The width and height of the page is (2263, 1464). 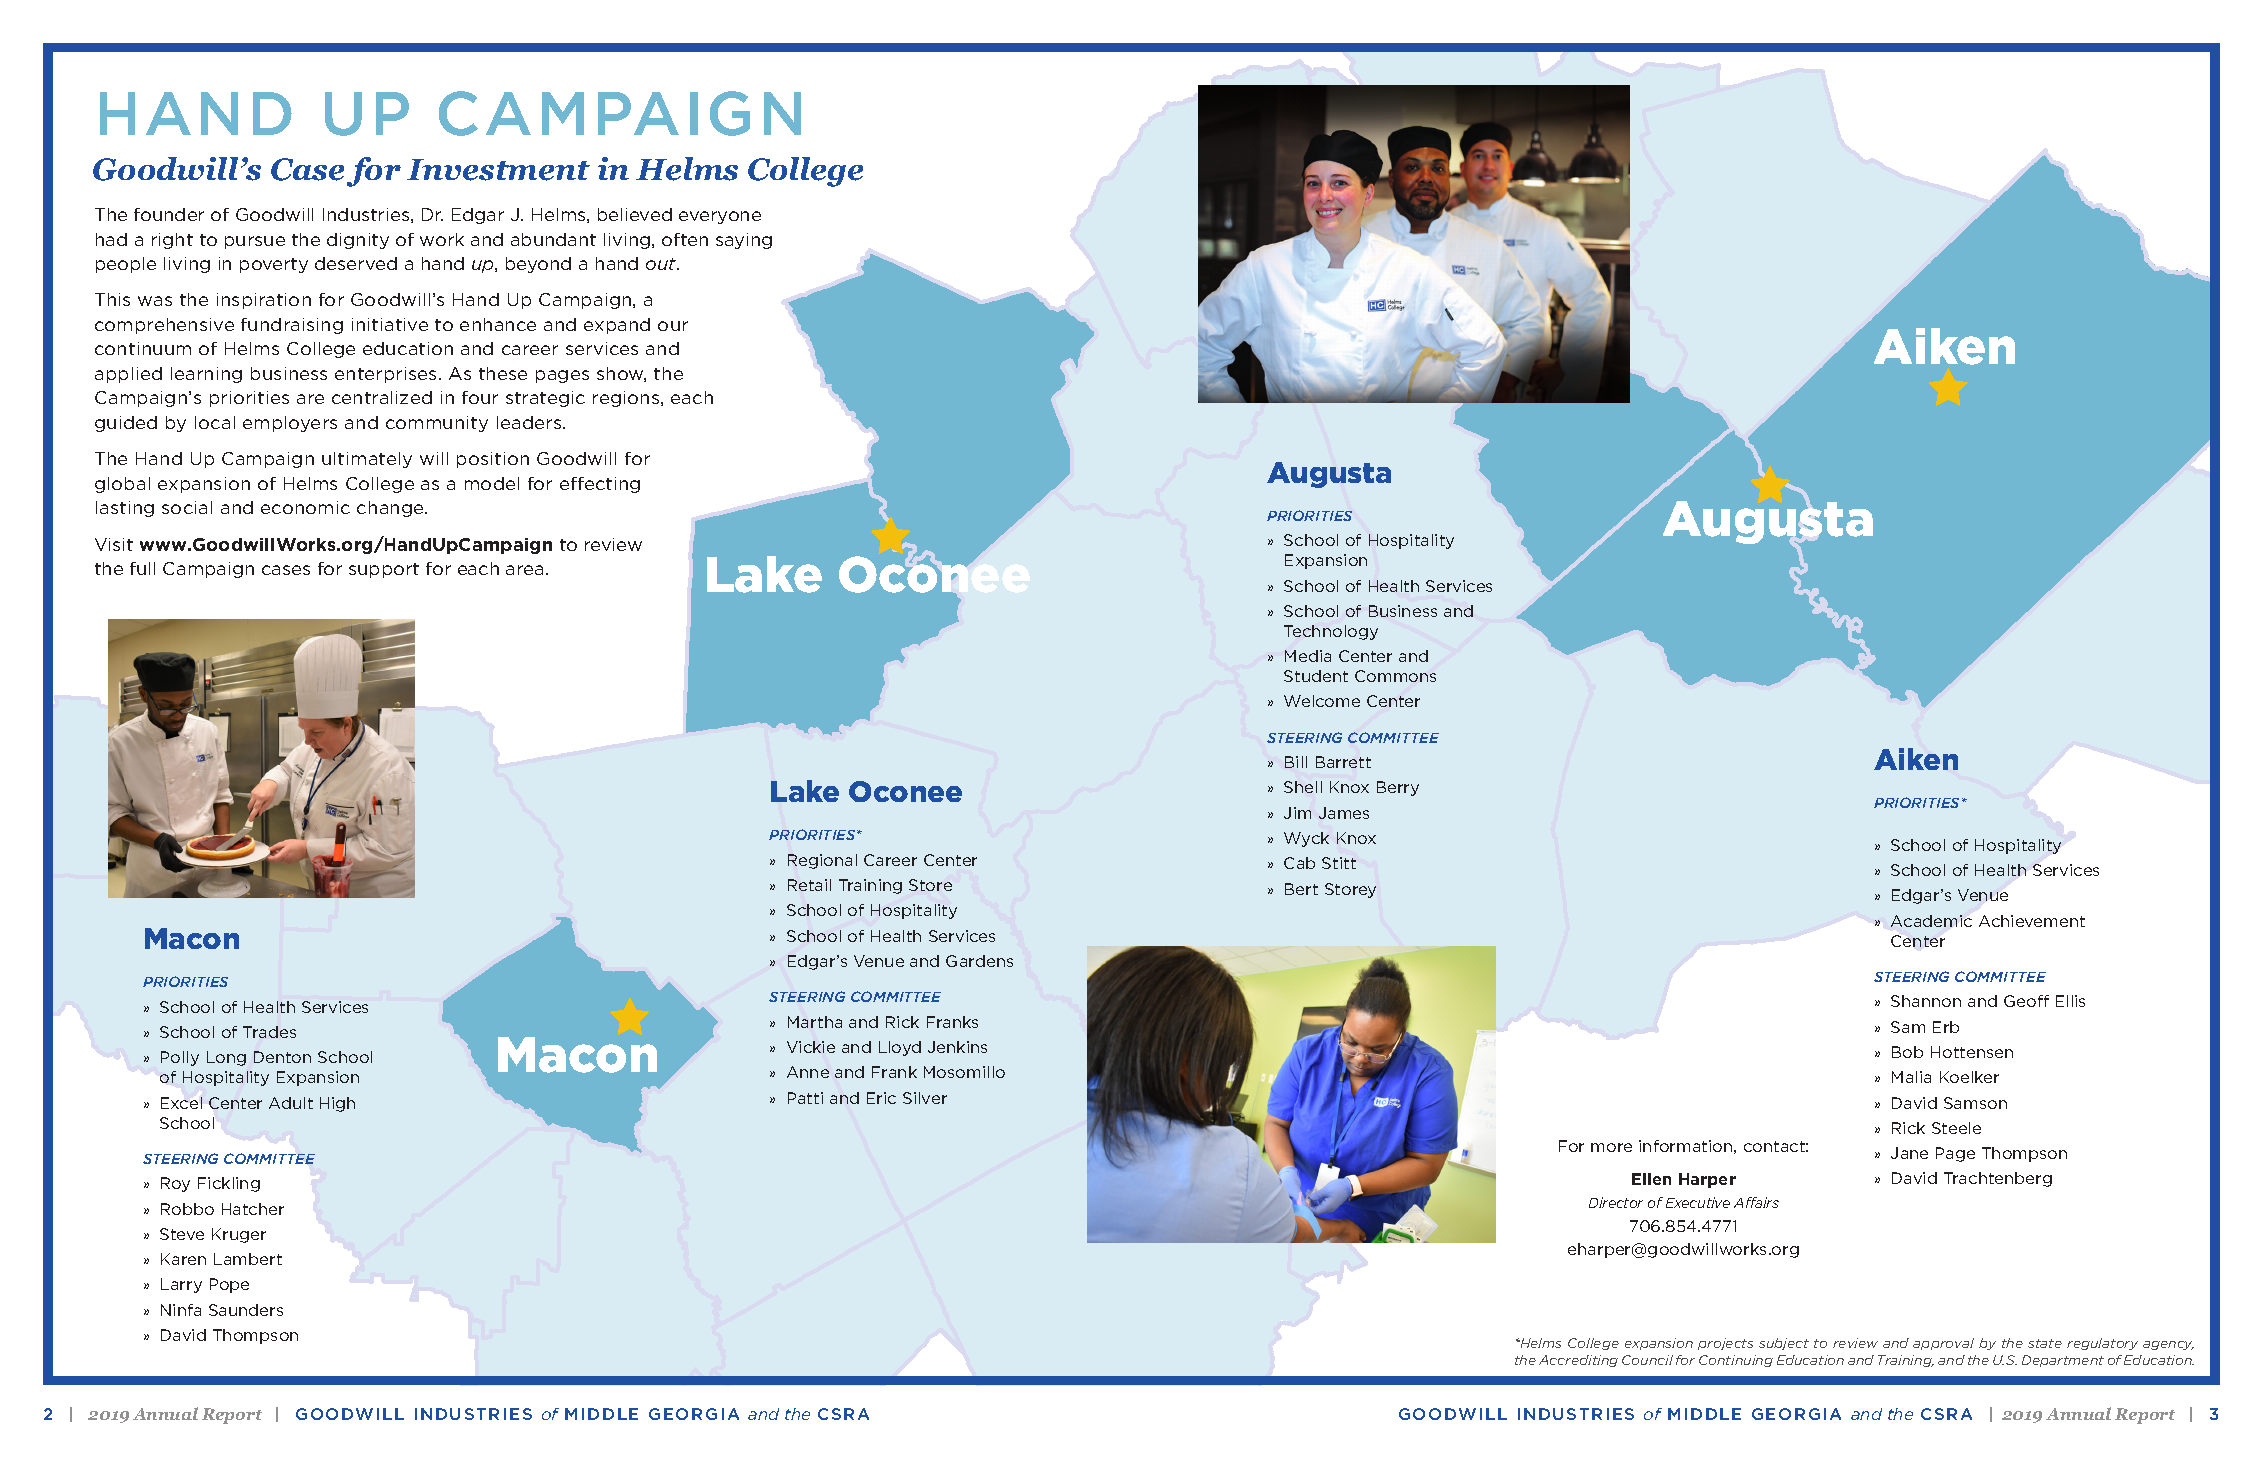 I want to click on Academic, so click(x=1931, y=921).
